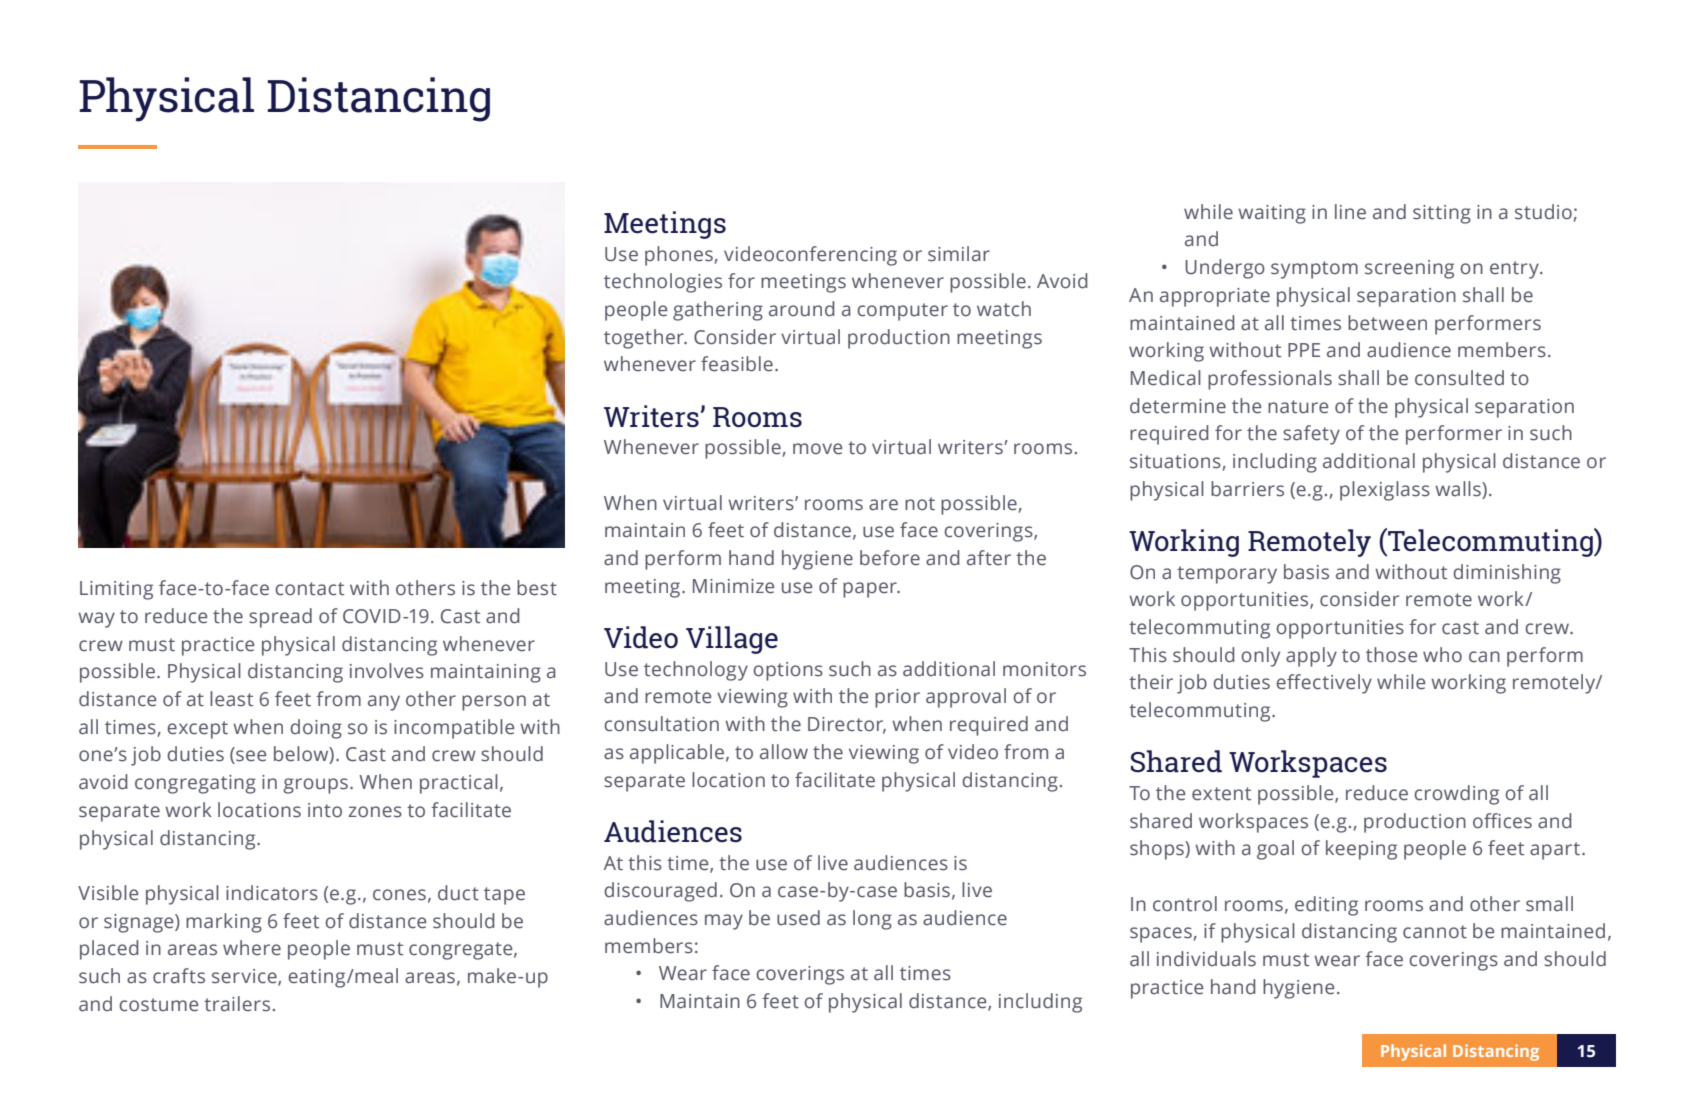 The height and width of the document is (1096, 1694). Describe the element at coordinates (1391, 655) in the document. I see `those` at that location.
